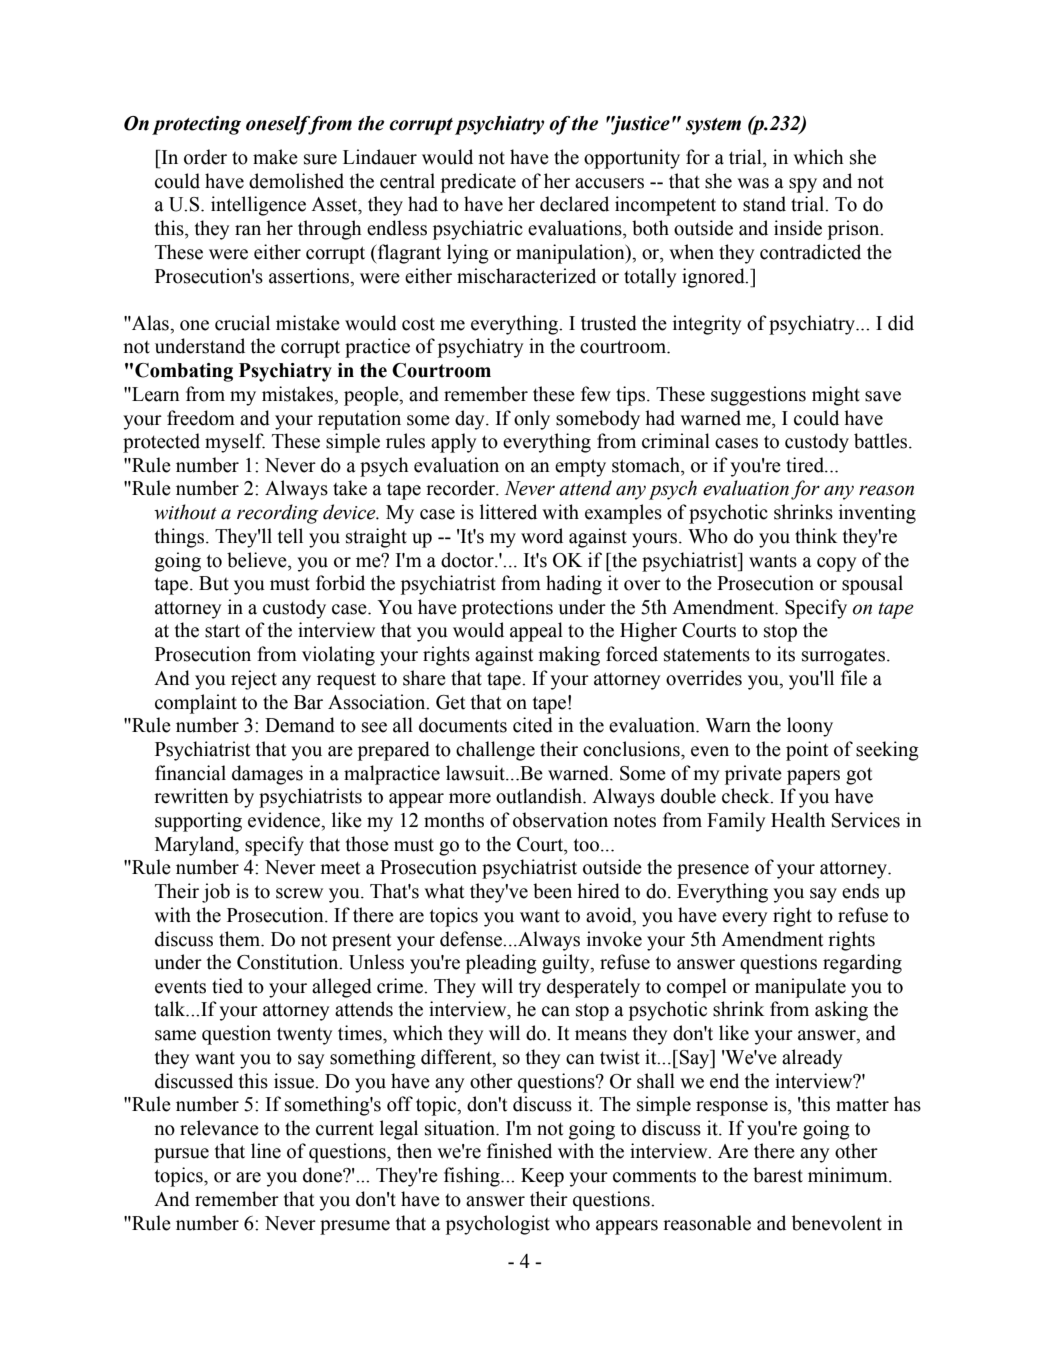 This screenshot has height=1359, width=1050. I want to click on line, so click(266, 1151).
